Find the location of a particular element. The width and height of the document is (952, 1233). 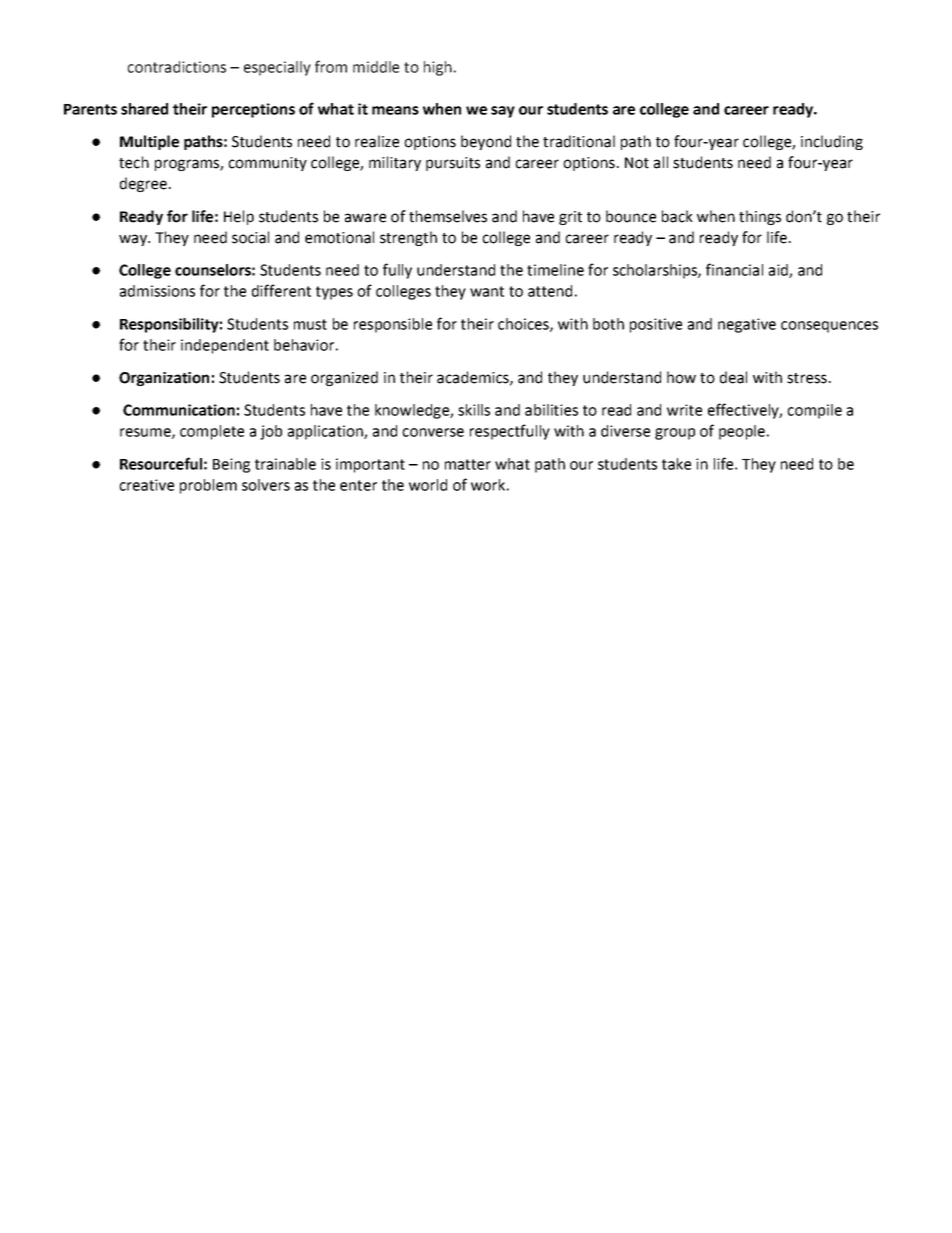

Help is located at coordinates (239, 217).
